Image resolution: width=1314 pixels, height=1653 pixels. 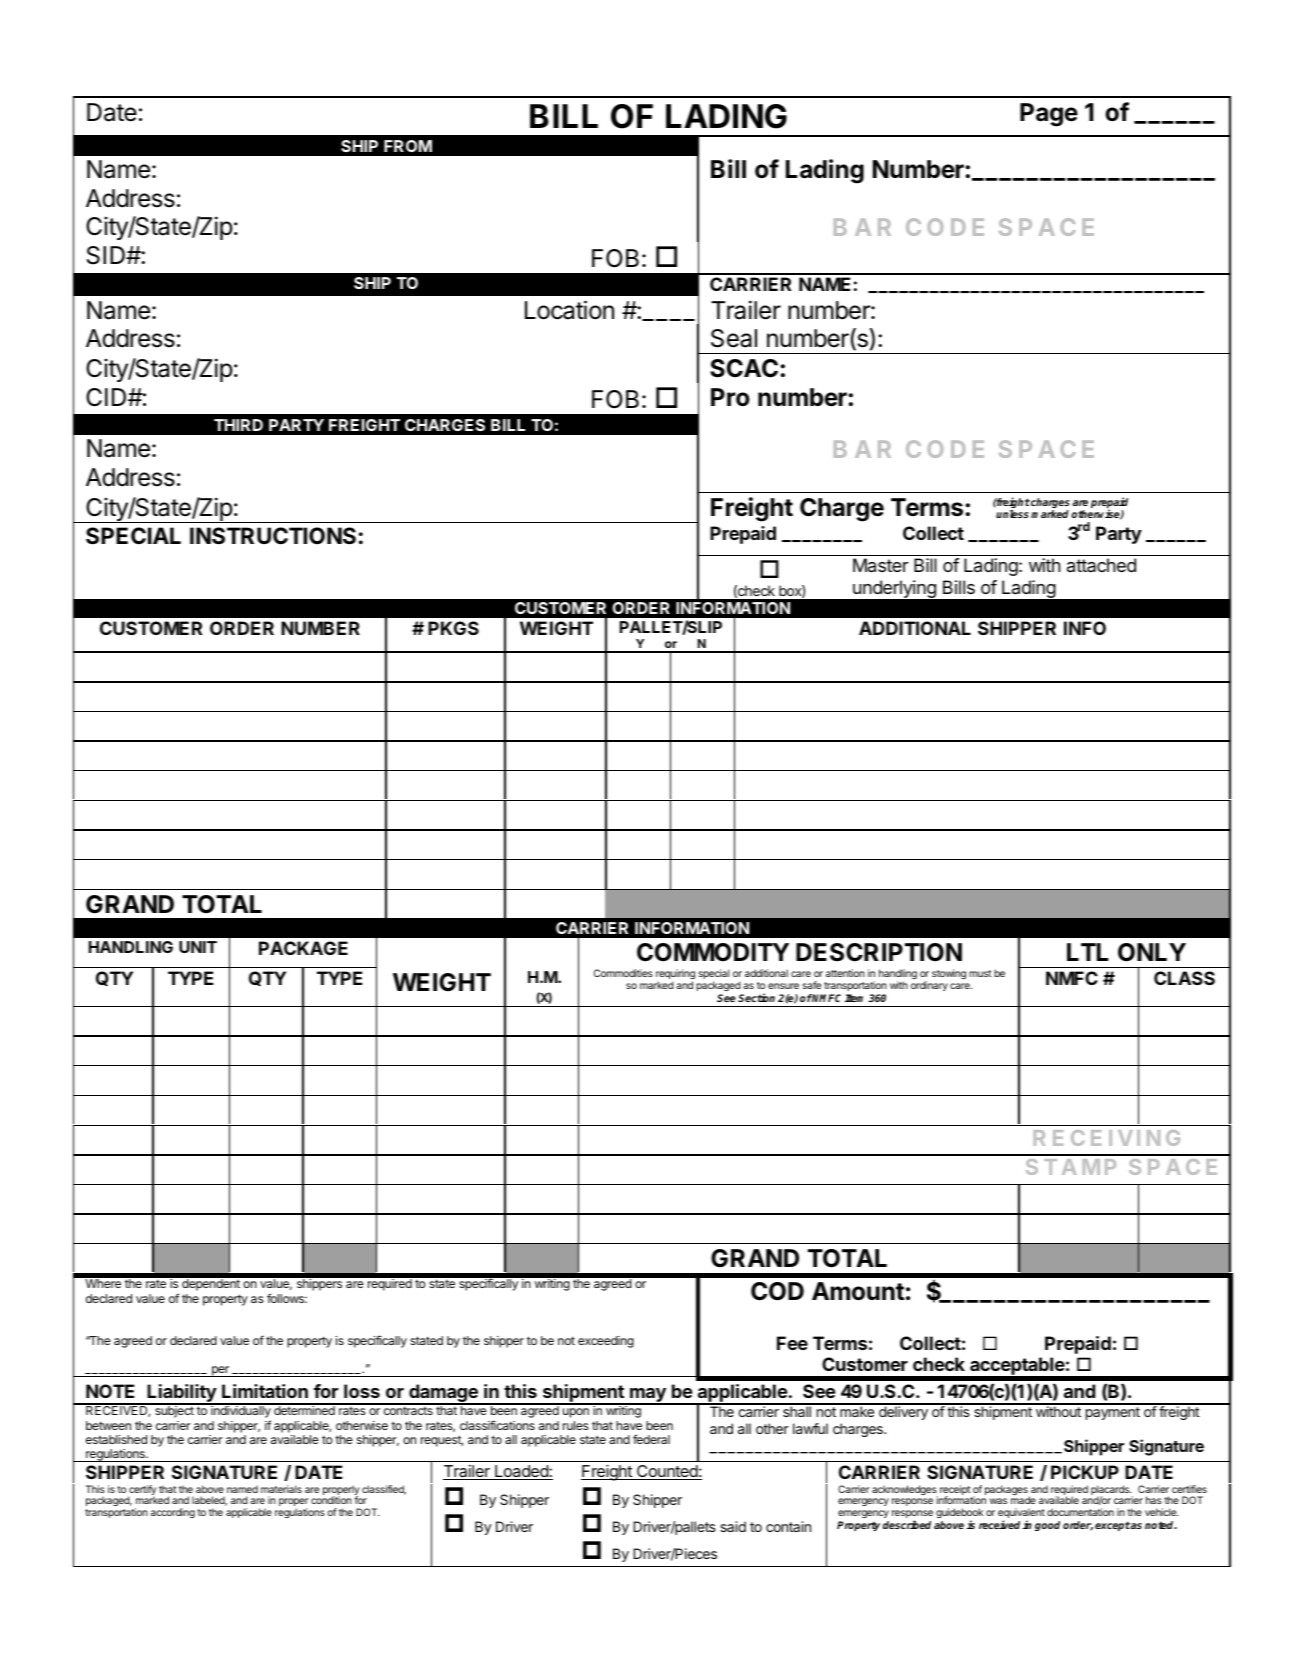 I want to click on FROM, so click(x=408, y=146).
